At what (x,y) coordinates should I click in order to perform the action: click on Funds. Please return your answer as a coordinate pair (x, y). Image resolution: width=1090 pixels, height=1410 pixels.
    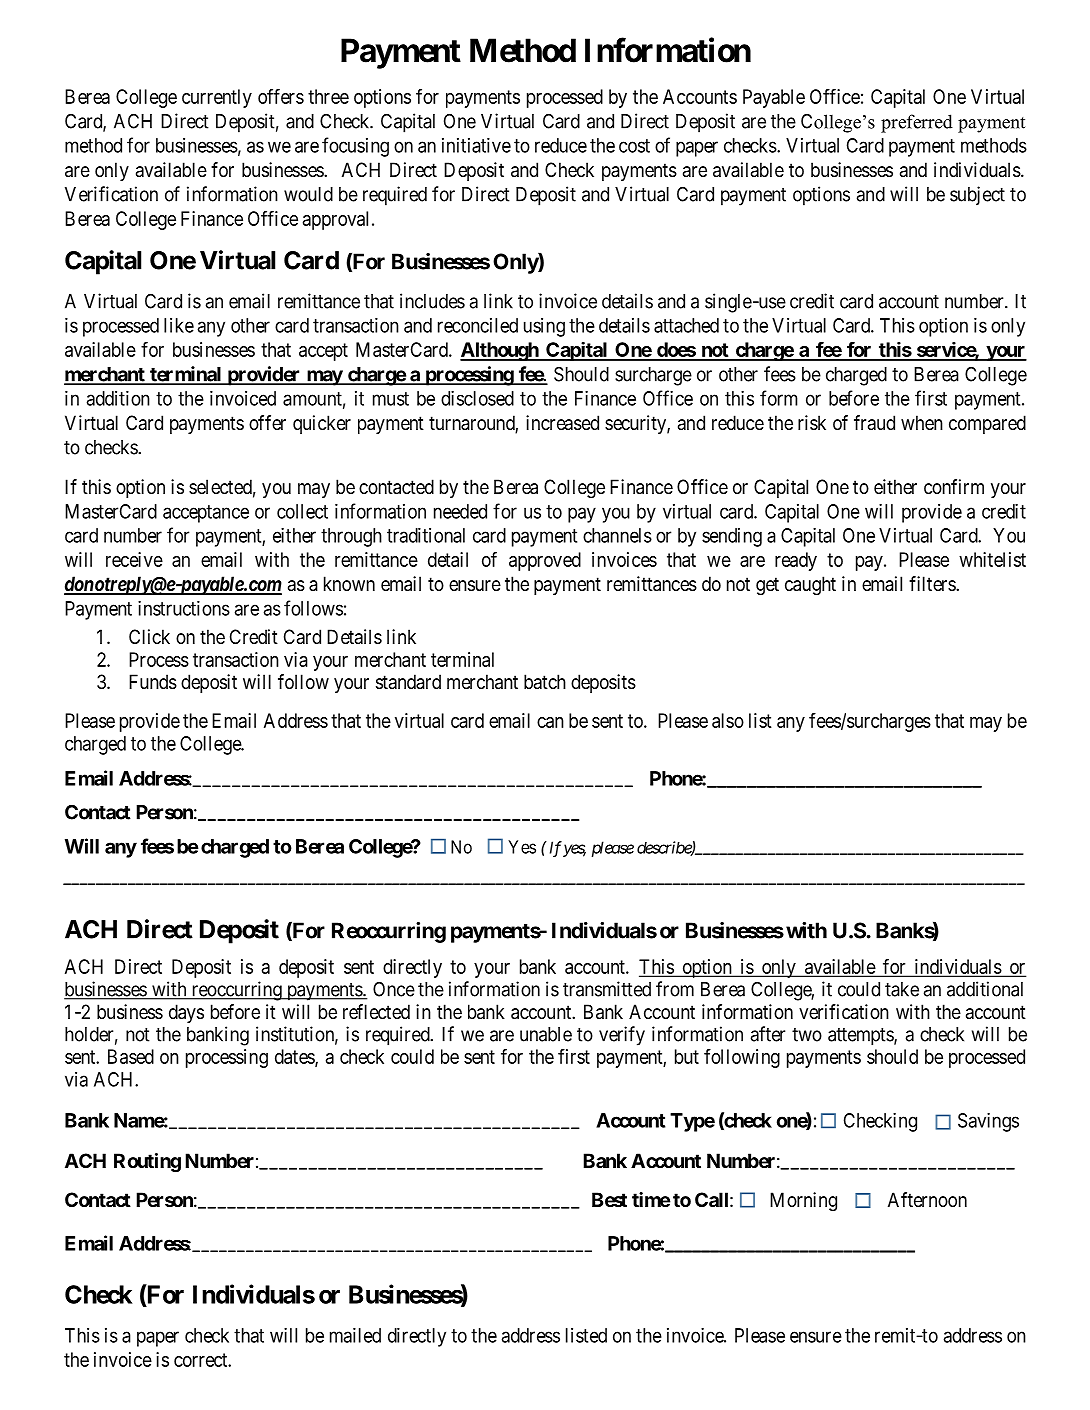
    Looking at the image, I should click on (153, 682).
